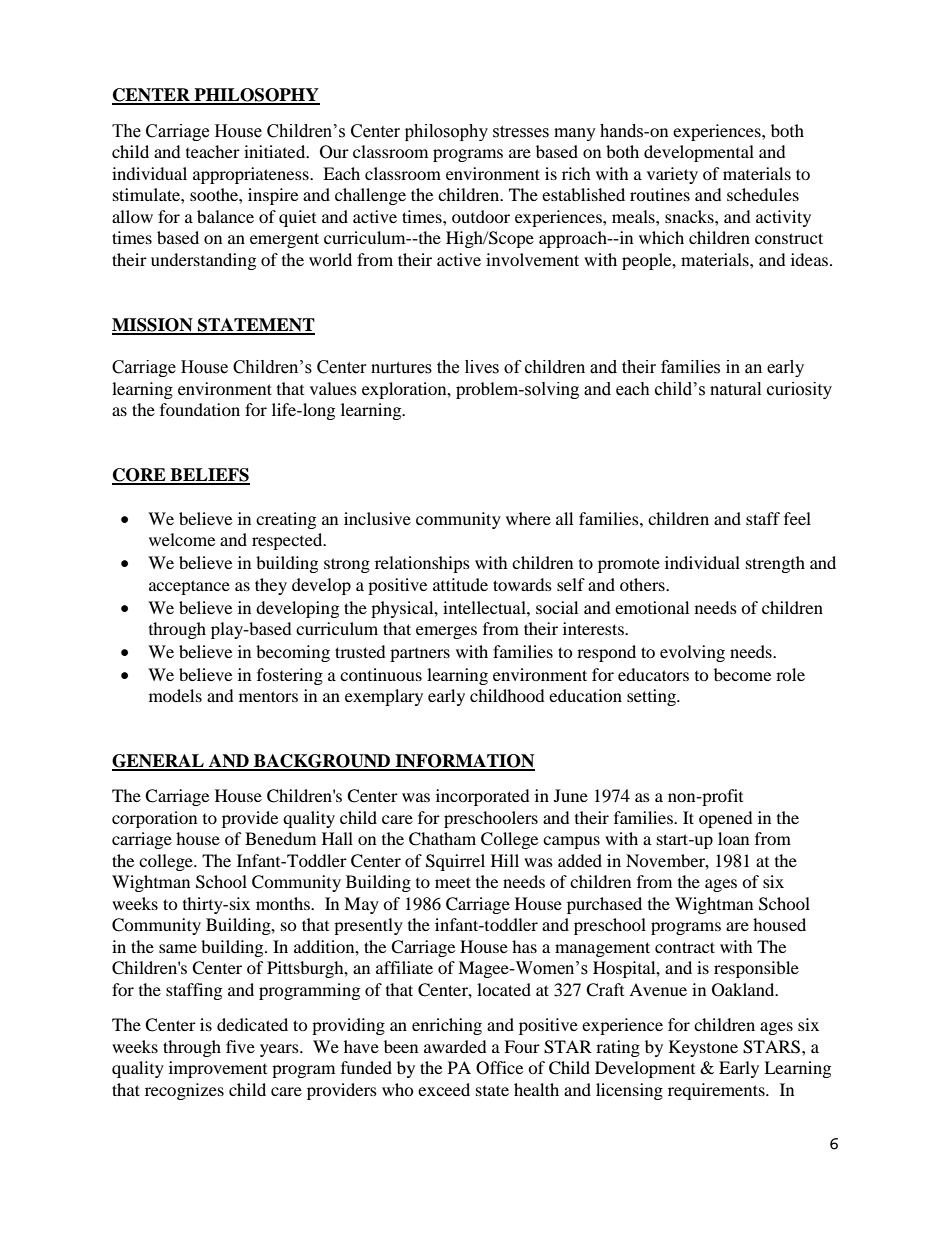  What do you see at coordinates (521, 132) in the image?
I see `stresses` at bounding box center [521, 132].
